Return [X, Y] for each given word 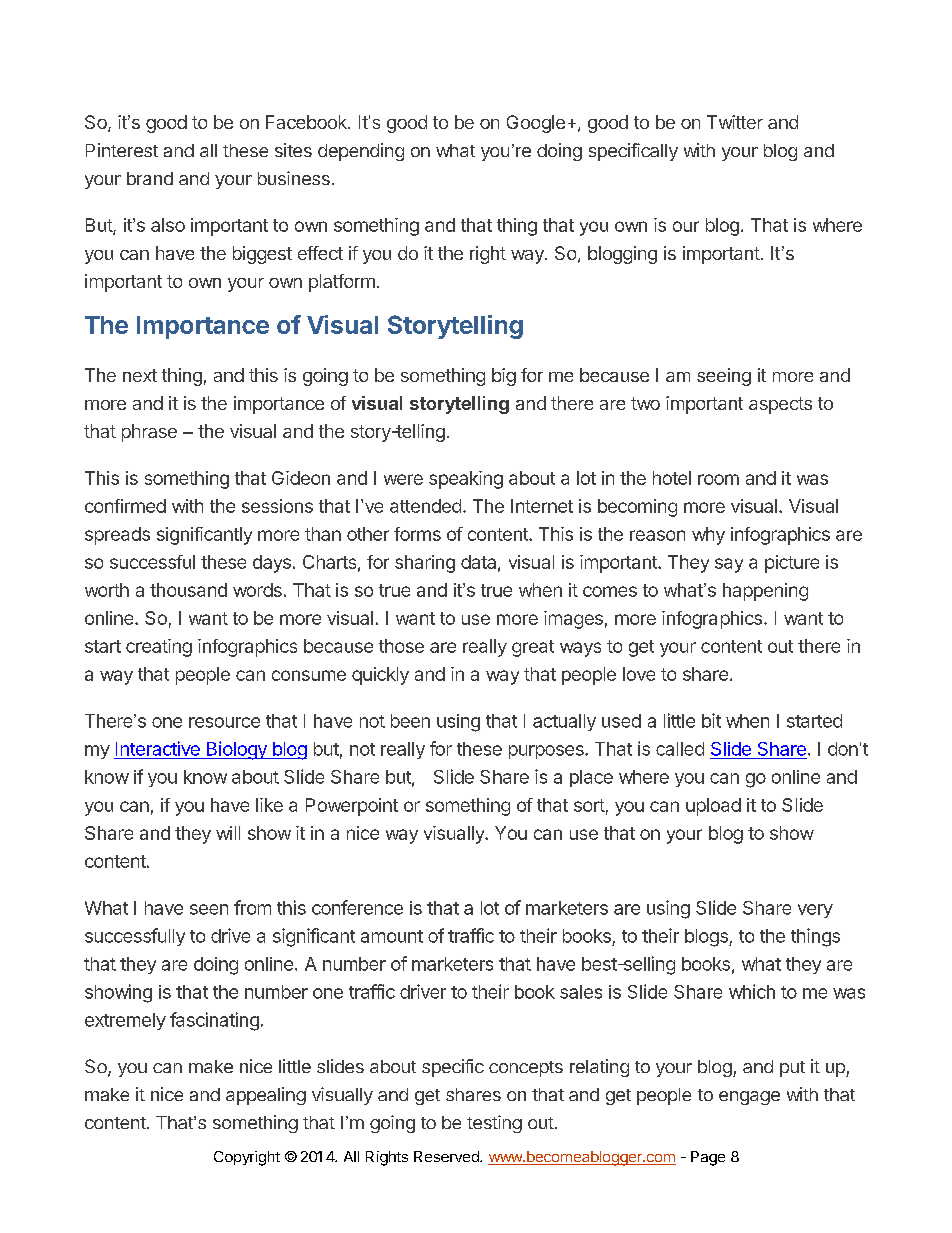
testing [494, 1124]
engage [749, 1098]
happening [765, 592]
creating [159, 648]
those [401, 646]
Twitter [735, 122]
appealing [266, 1096]
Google [536, 124]
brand [150, 178]
